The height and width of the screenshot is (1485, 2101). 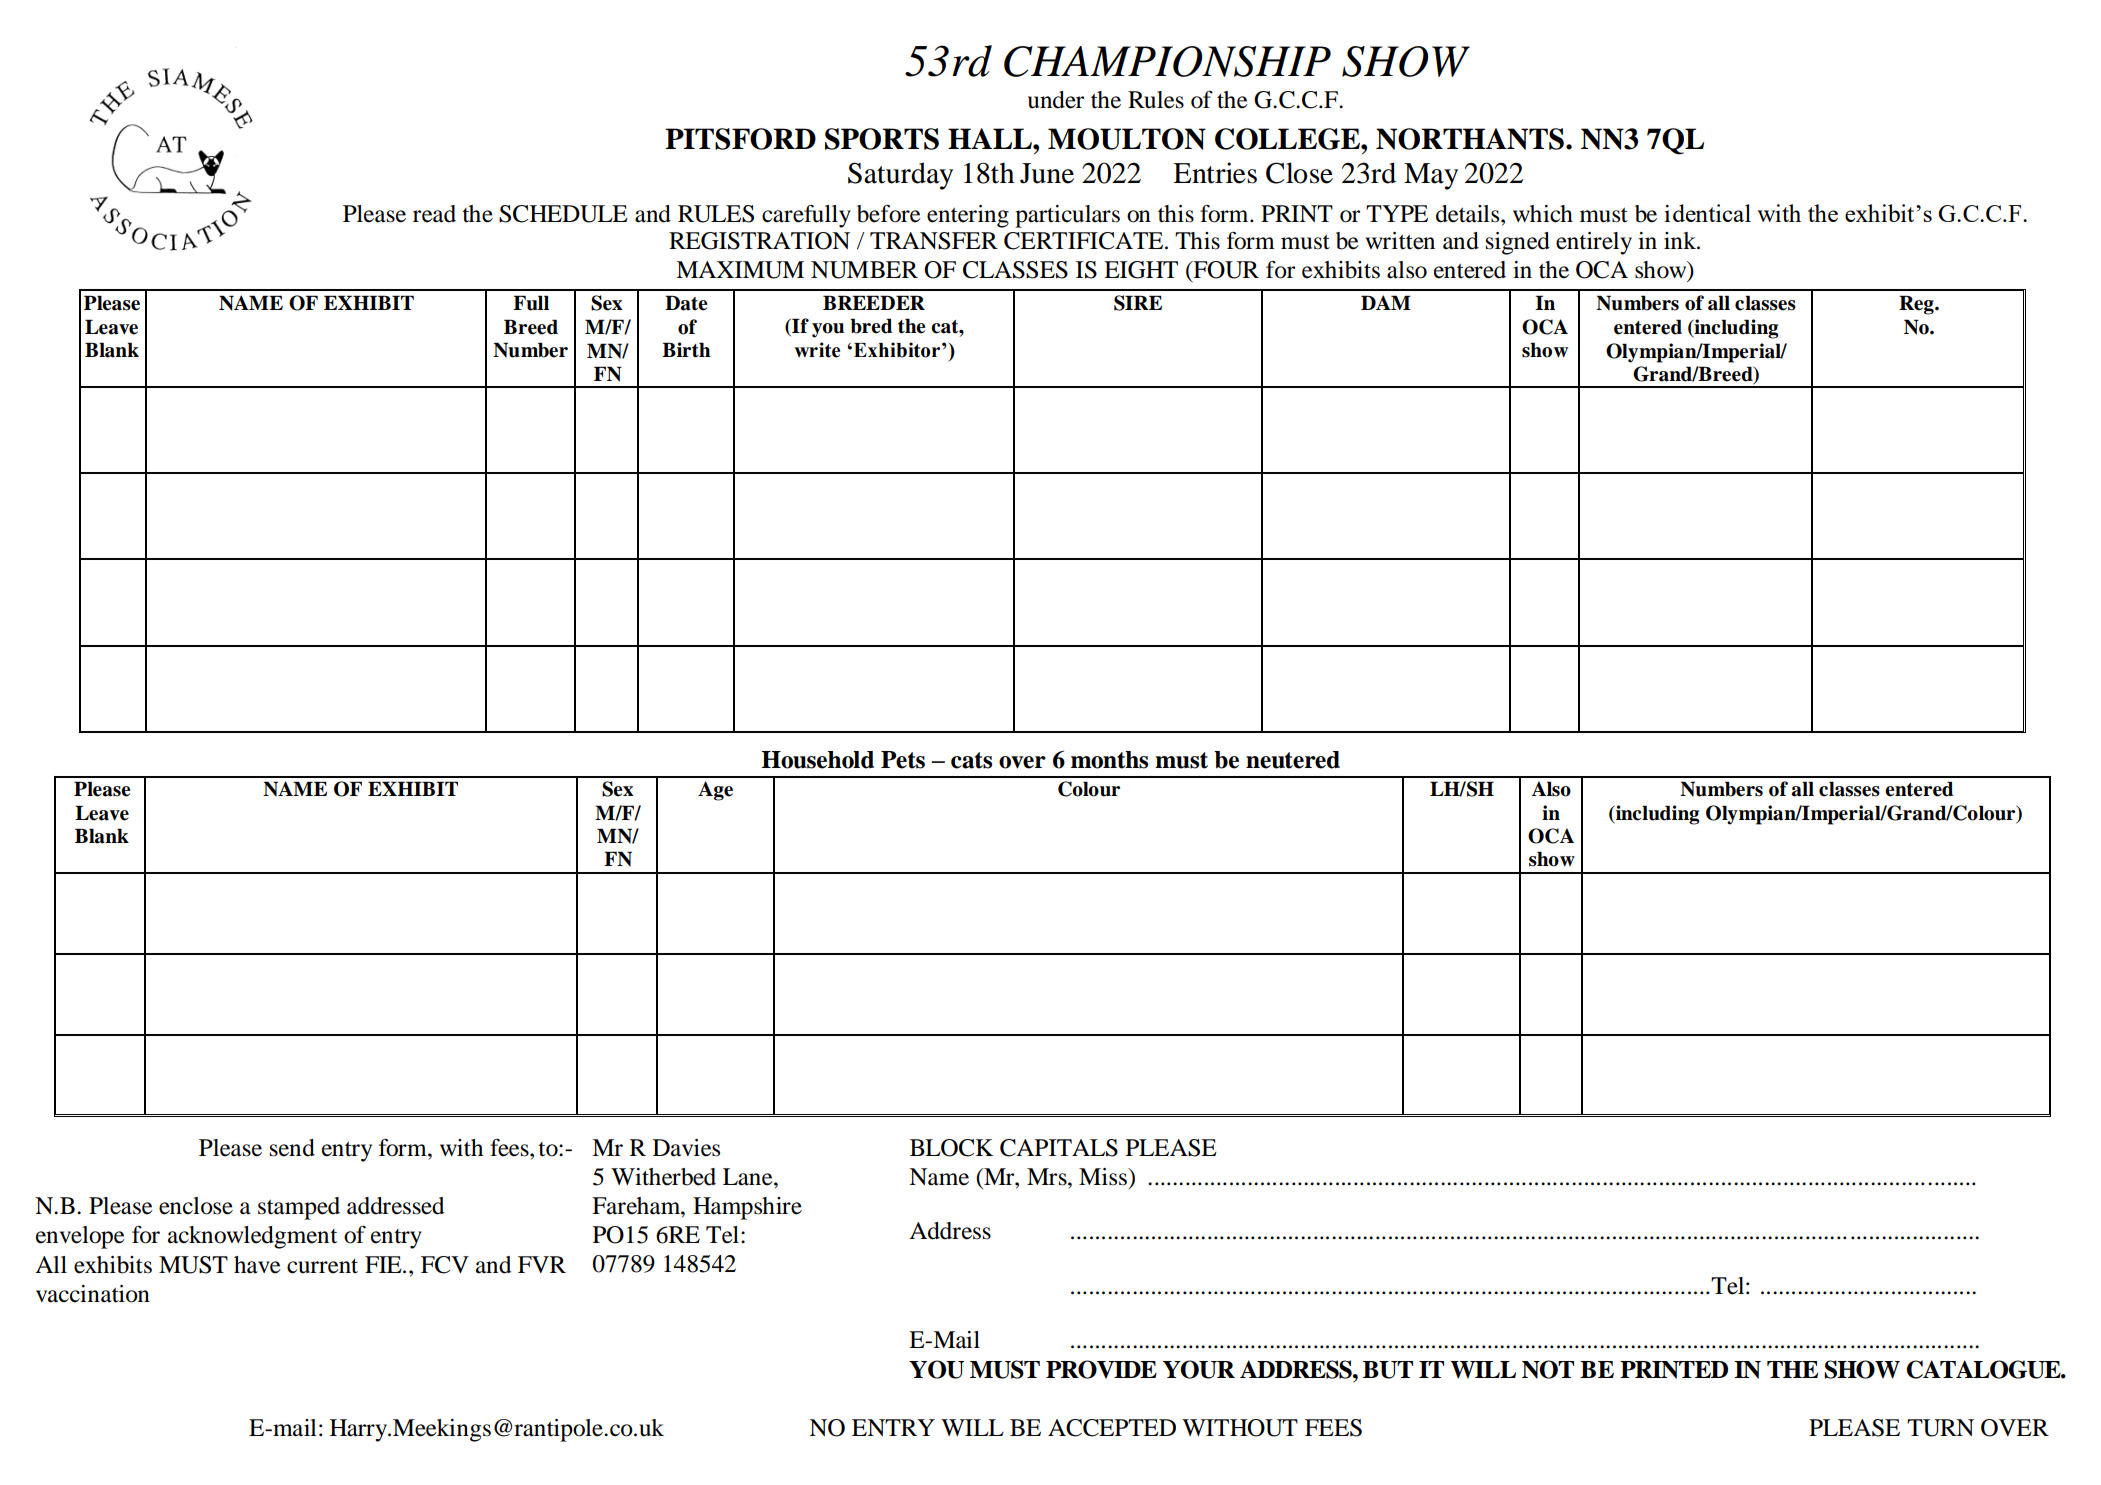 I want to click on DAM, so click(x=1386, y=302).
